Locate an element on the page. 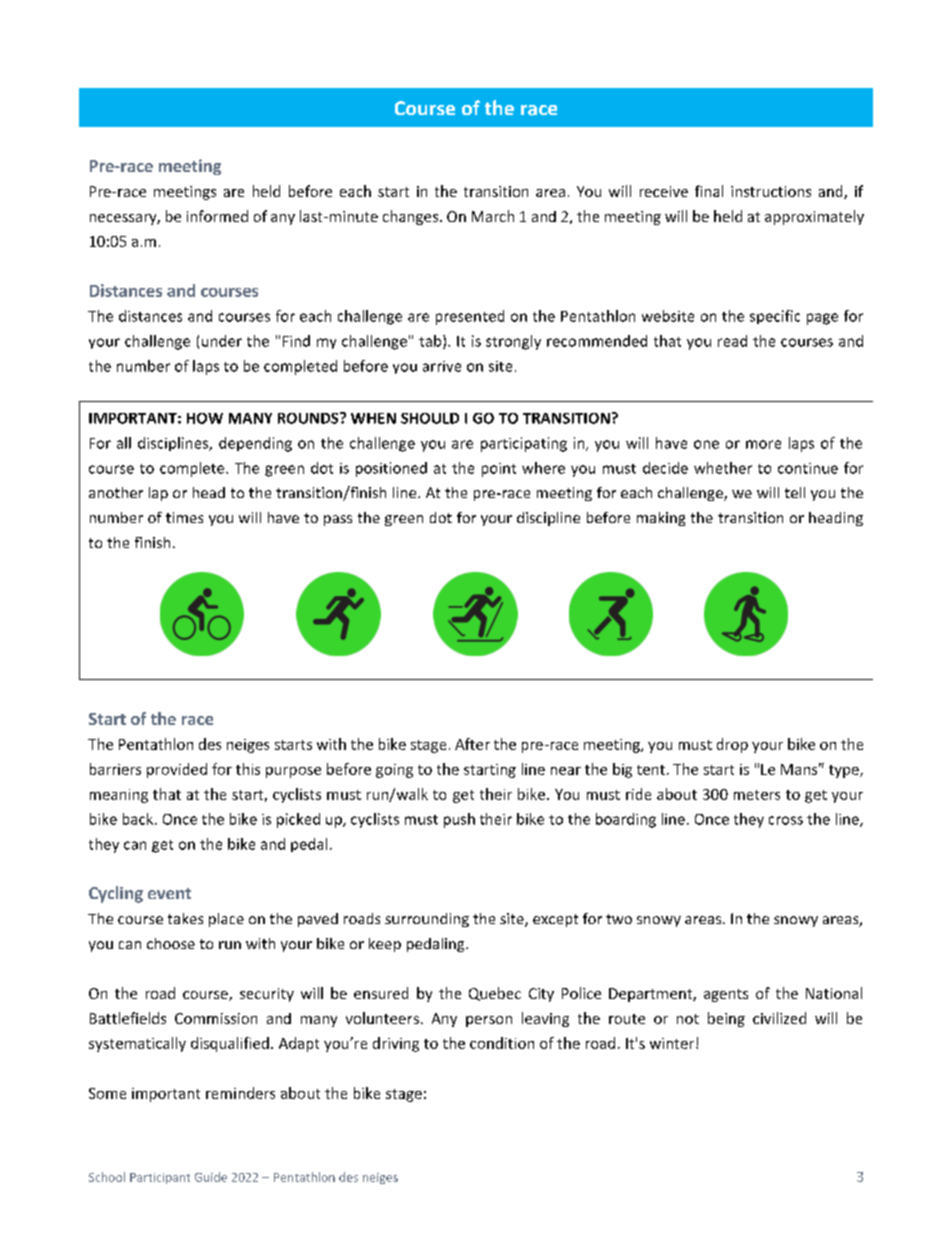 The height and width of the image is (1233, 952). provided is located at coordinates (177, 770).
